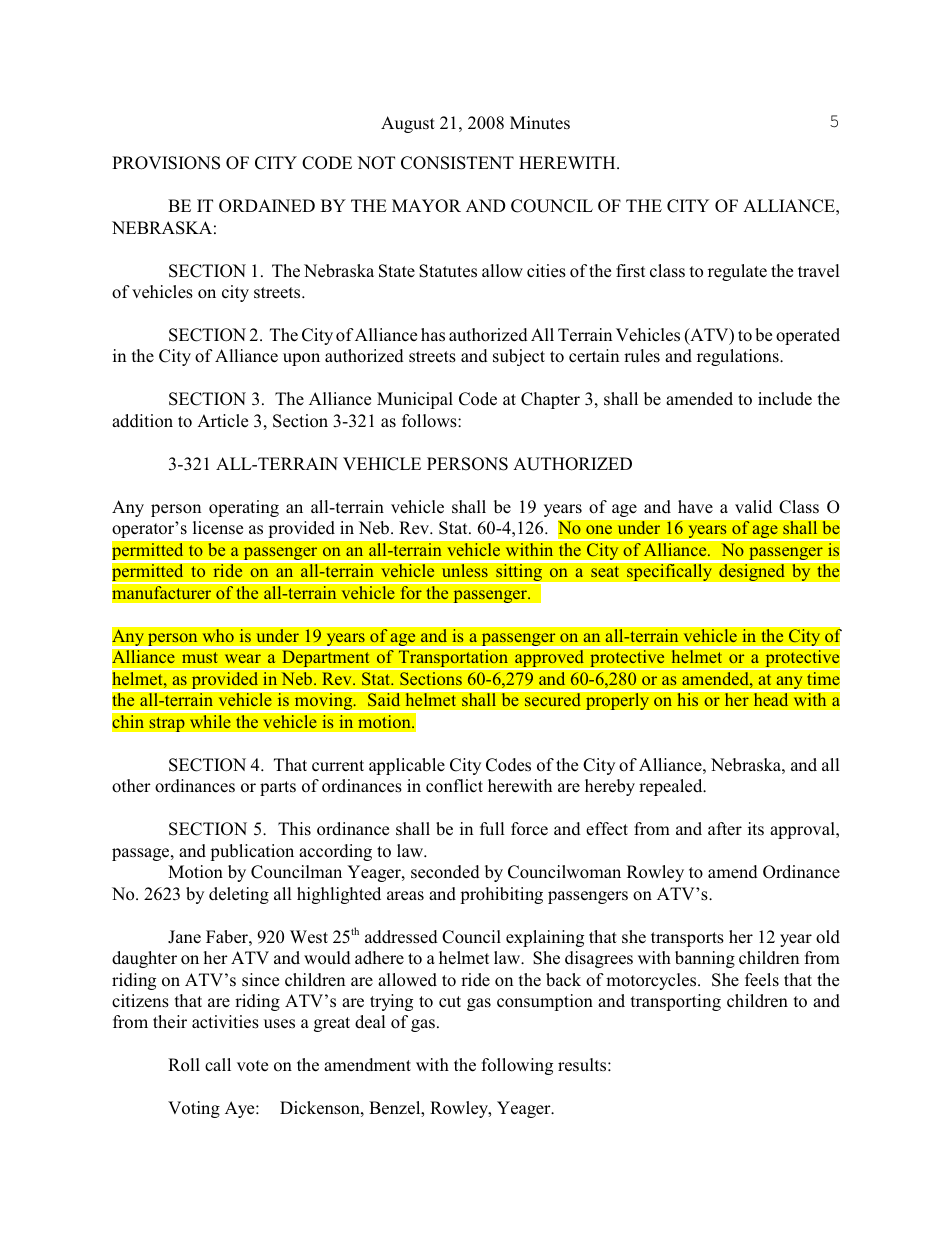  What do you see at coordinates (519, 357) in the screenshot?
I see `subject` at bounding box center [519, 357].
